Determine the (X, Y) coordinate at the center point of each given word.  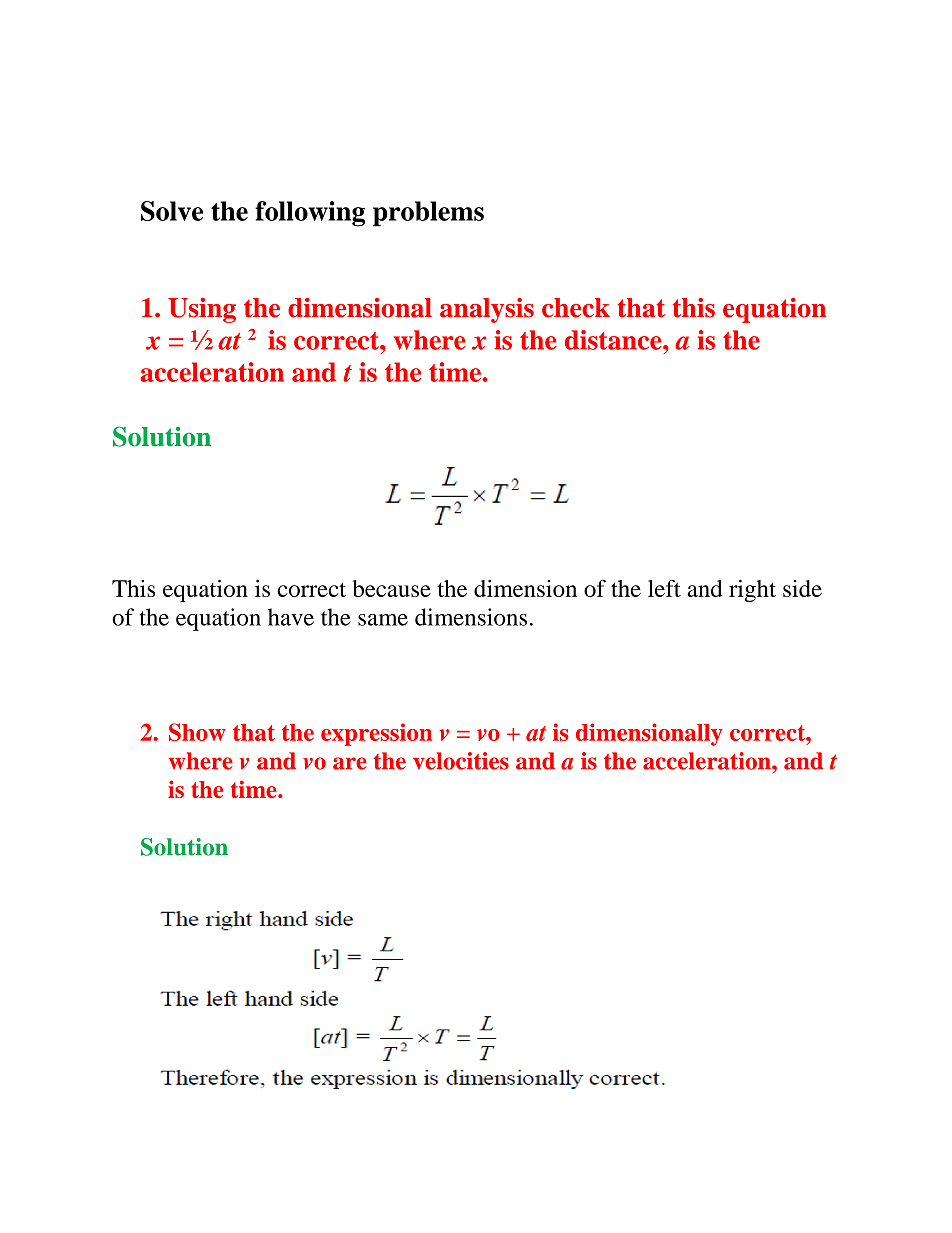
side (802, 588)
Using (202, 310)
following (310, 214)
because (392, 588)
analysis (487, 310)
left (664, 588)
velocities (461, 761)
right (752, 591)
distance (614, 340)
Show (197, 732)
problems (428, 214)
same (383, 620)
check (576, 308)
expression (376, 734)
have (291, 617)
